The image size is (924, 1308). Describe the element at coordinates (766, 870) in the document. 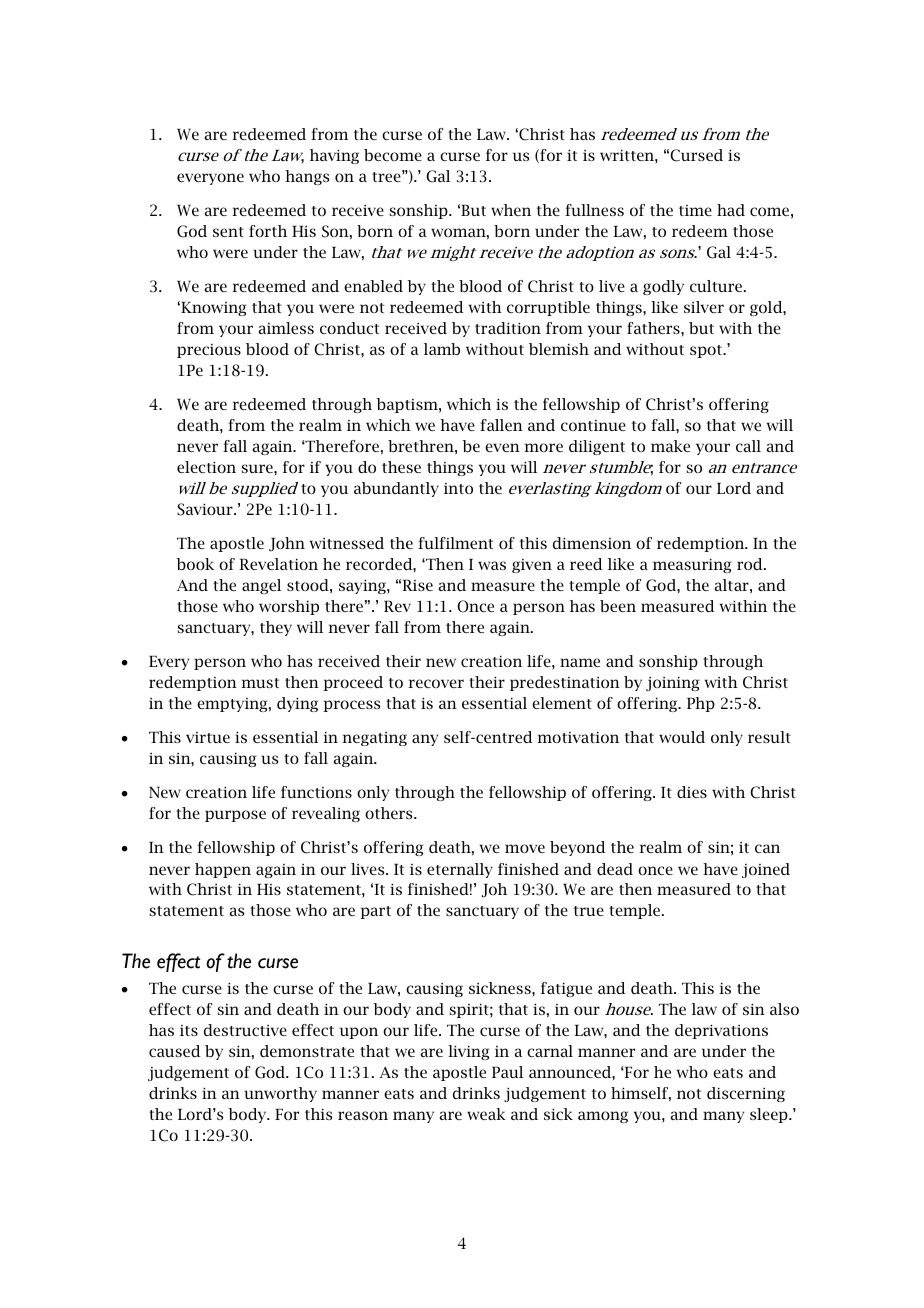

I see `joined` at that location.
